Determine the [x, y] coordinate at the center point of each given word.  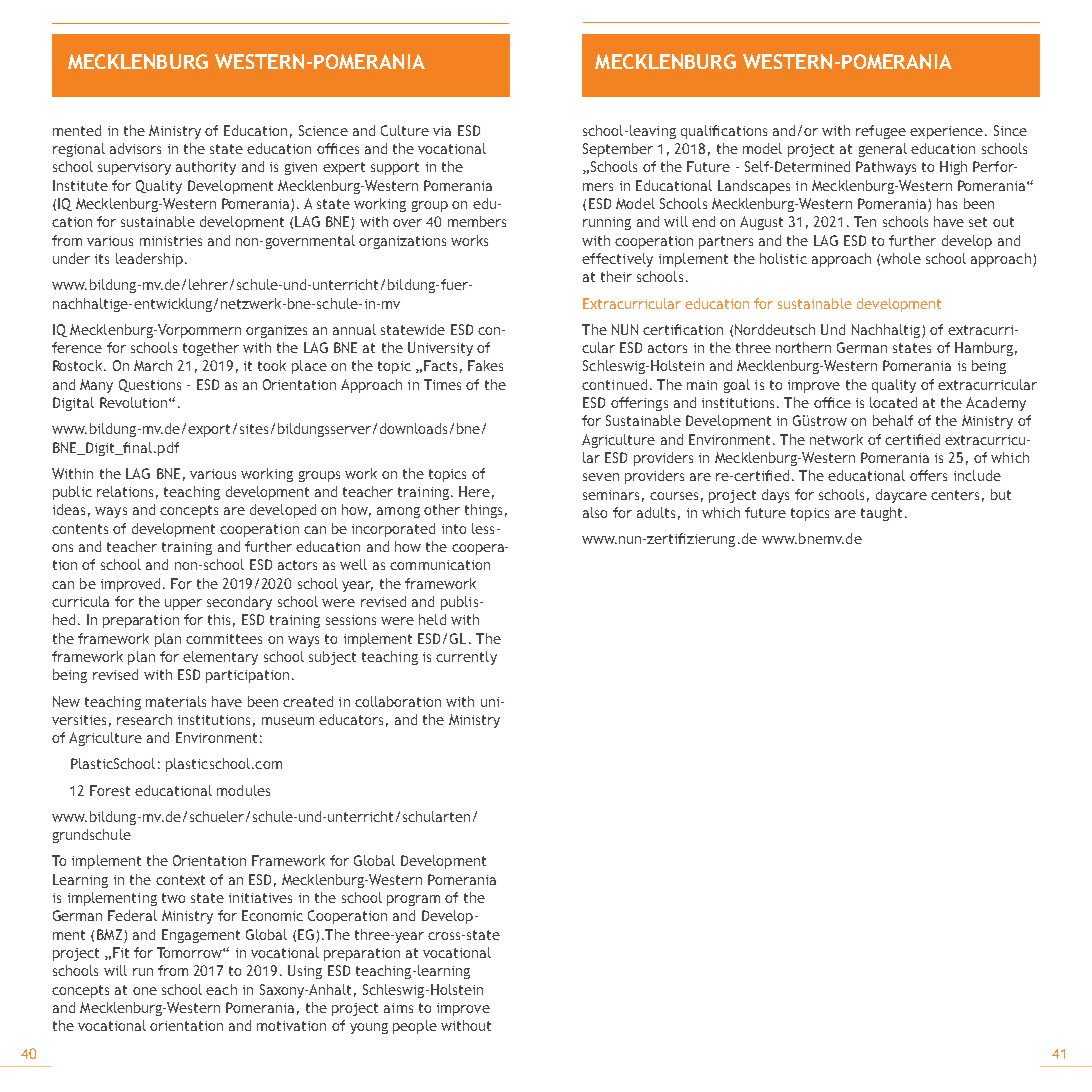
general [883, 150]
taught [881, 514]
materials [176, 701]
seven [601, 477]
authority [206, 168]
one [145, 991]
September [618, 150]
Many [96, 386]
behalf [893, 420]
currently [466, 658]
